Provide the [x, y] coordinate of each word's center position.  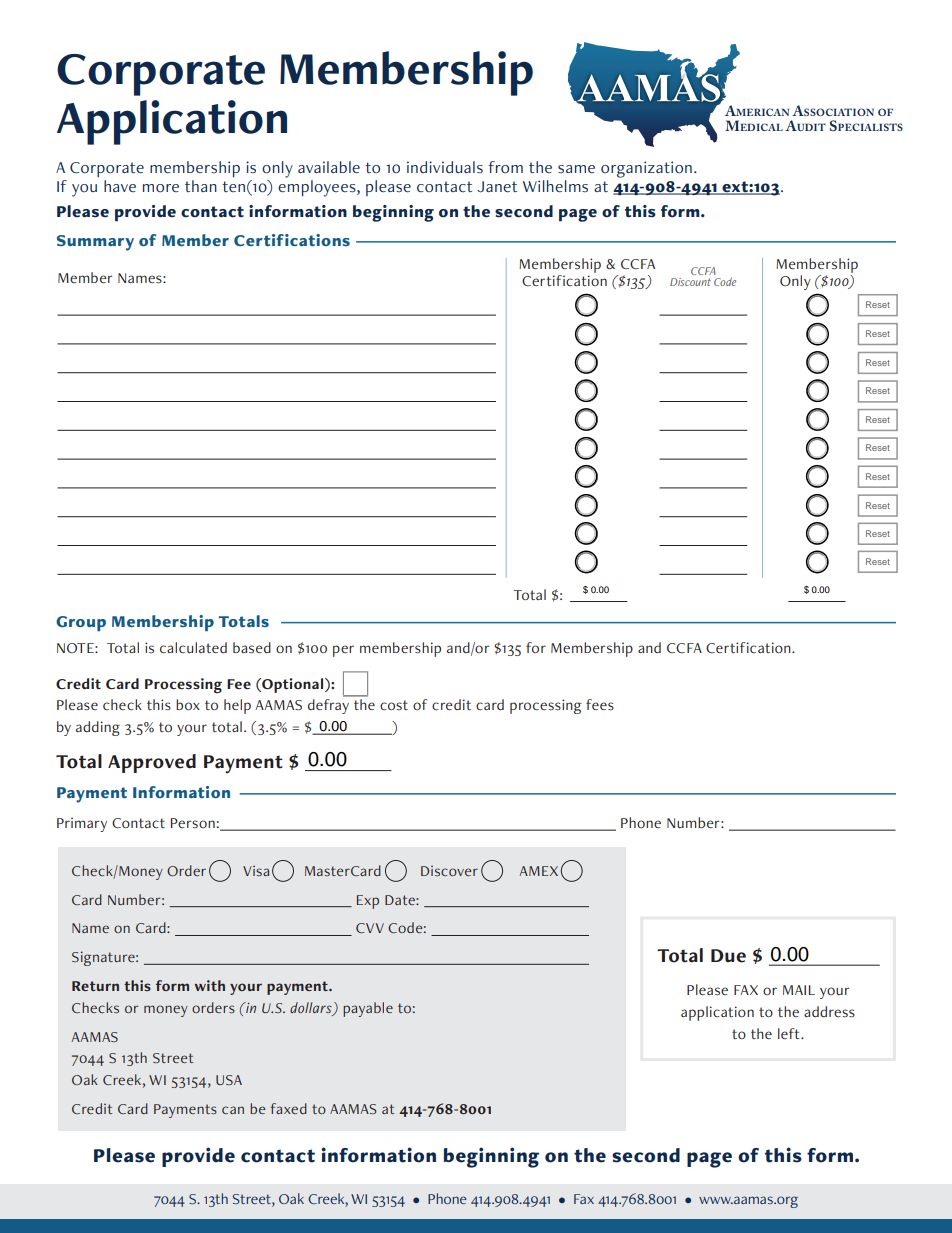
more [161, 188]
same [576, 169]
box [188, 704]
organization [646, 169]
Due [728, 956]
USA [229, 1080]
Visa [256, 871]
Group [81, 623]
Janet [497, 187]
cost [394, 705]
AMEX [538, 871]
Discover [449, 871]
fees [600, 705]
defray [328, 706]
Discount [690, 282]
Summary [95, 243]
